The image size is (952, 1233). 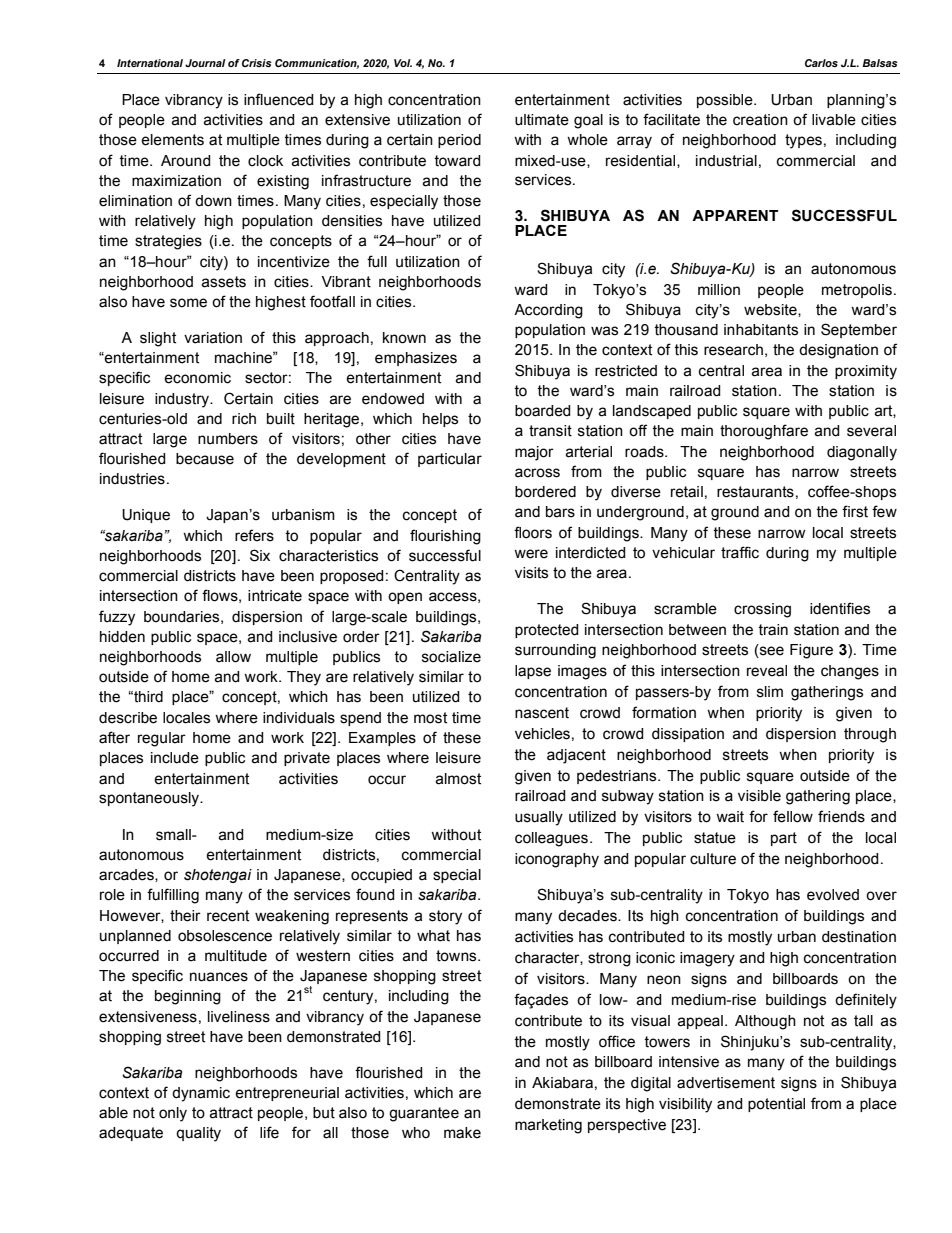 I want to click on intricate, so click(x=275, y=596).
